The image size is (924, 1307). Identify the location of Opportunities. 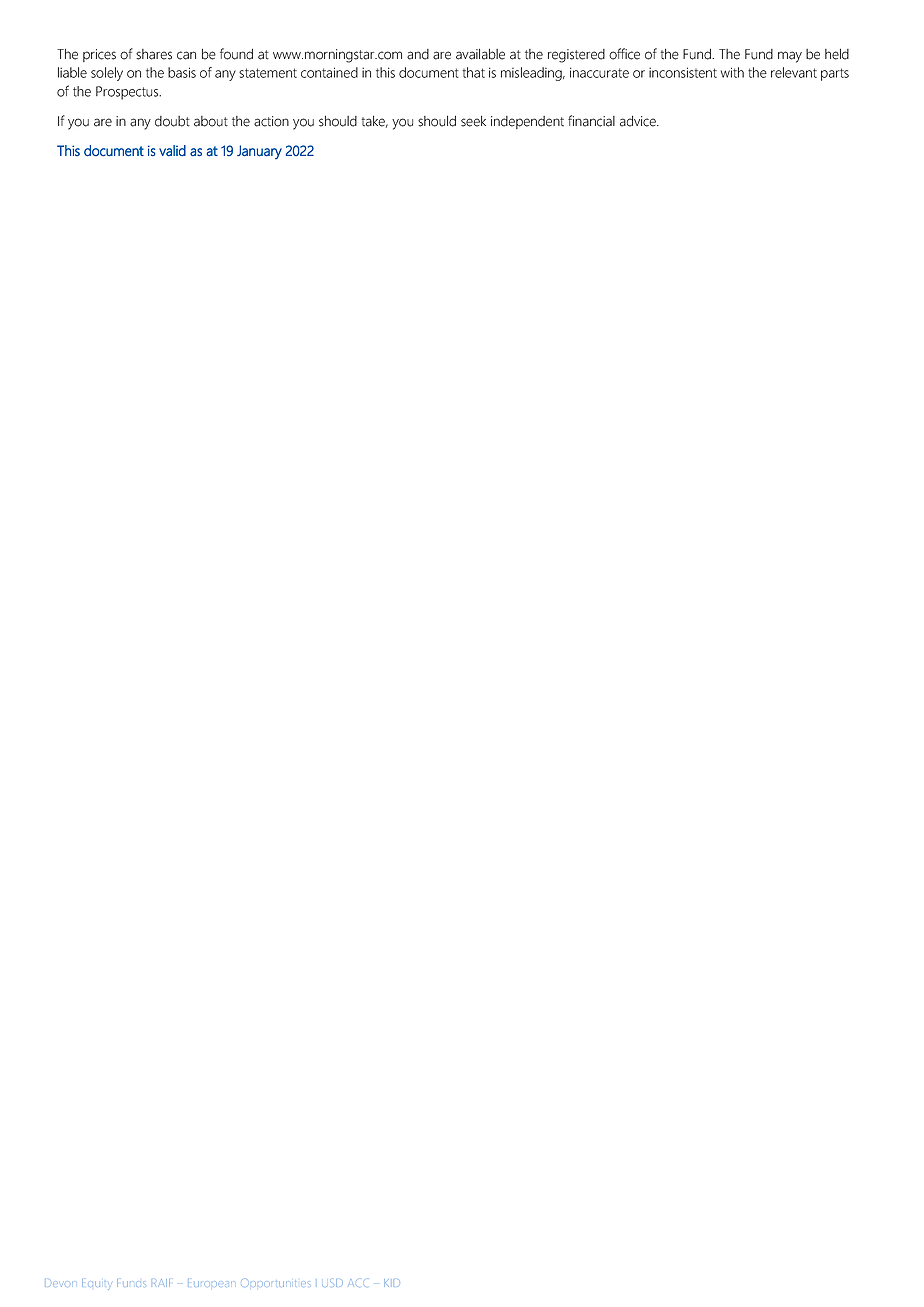
(274, 1283).
